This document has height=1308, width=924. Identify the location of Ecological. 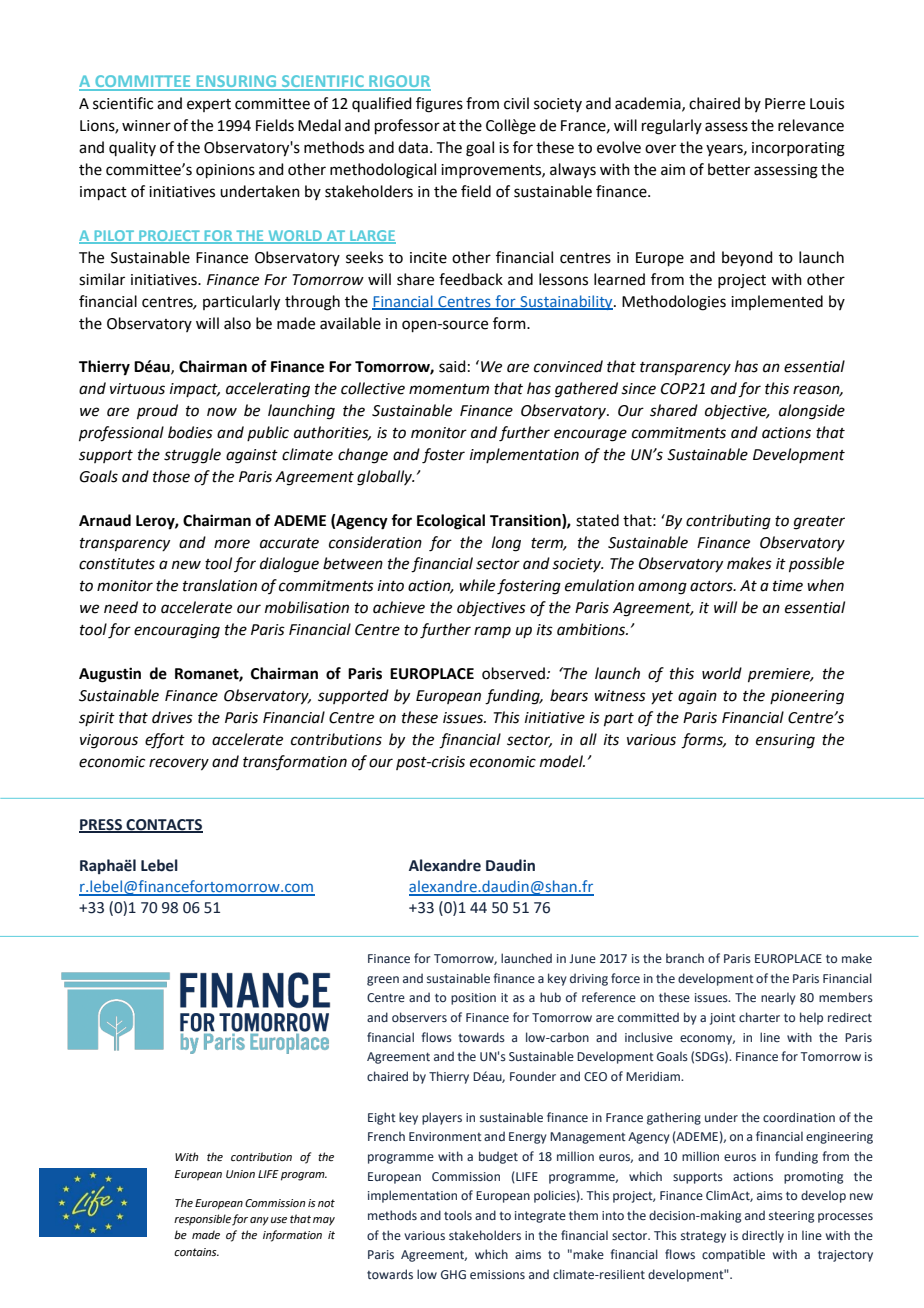
(451, 522).
